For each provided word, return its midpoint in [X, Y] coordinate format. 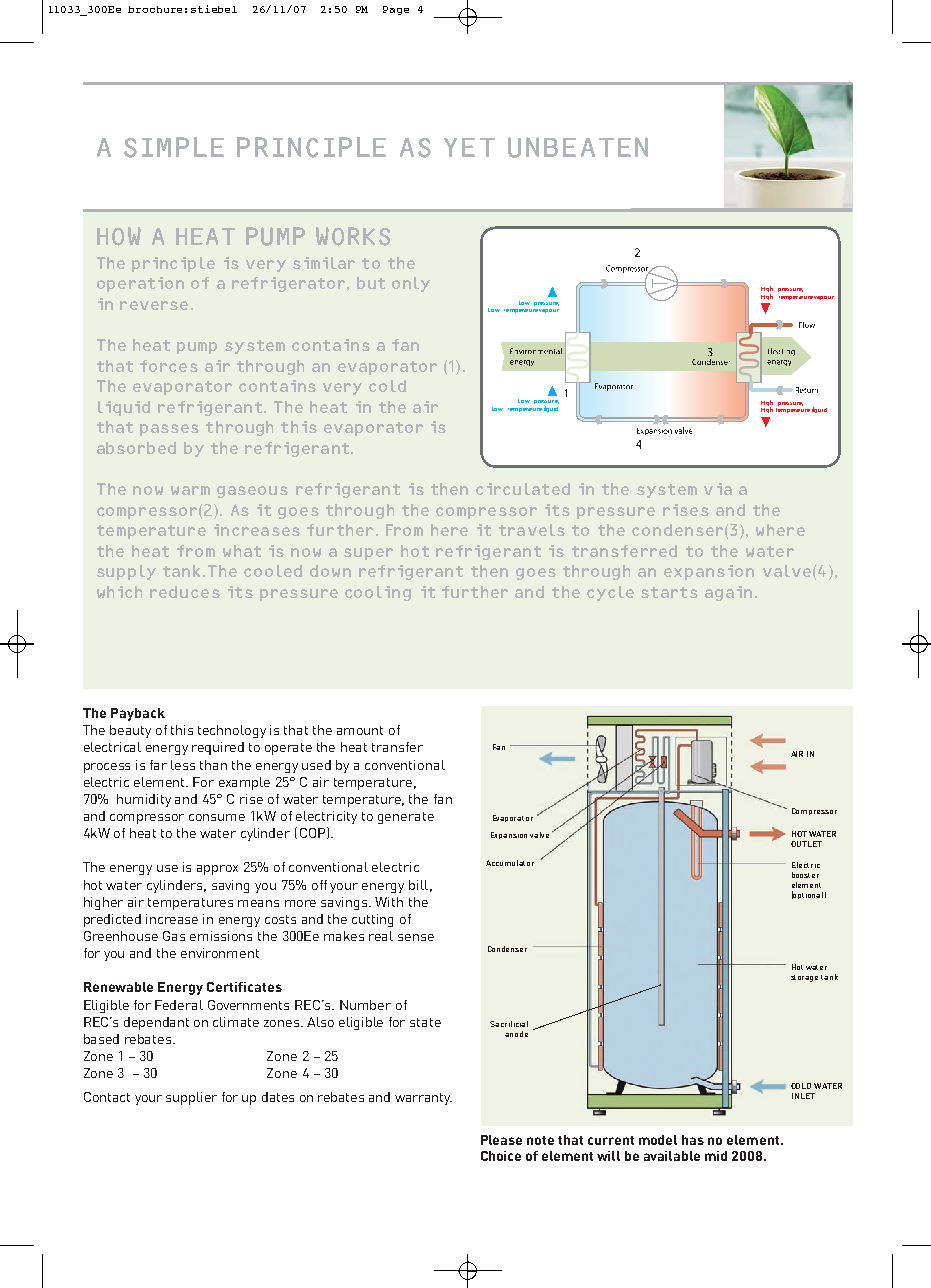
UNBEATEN [578, 147]
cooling [378, 593]
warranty [423, 1099]
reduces [185, 592]
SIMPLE [174, 147]
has [693, 1140]
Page [396, 10]
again [728, 593]
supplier [191, 1098]
